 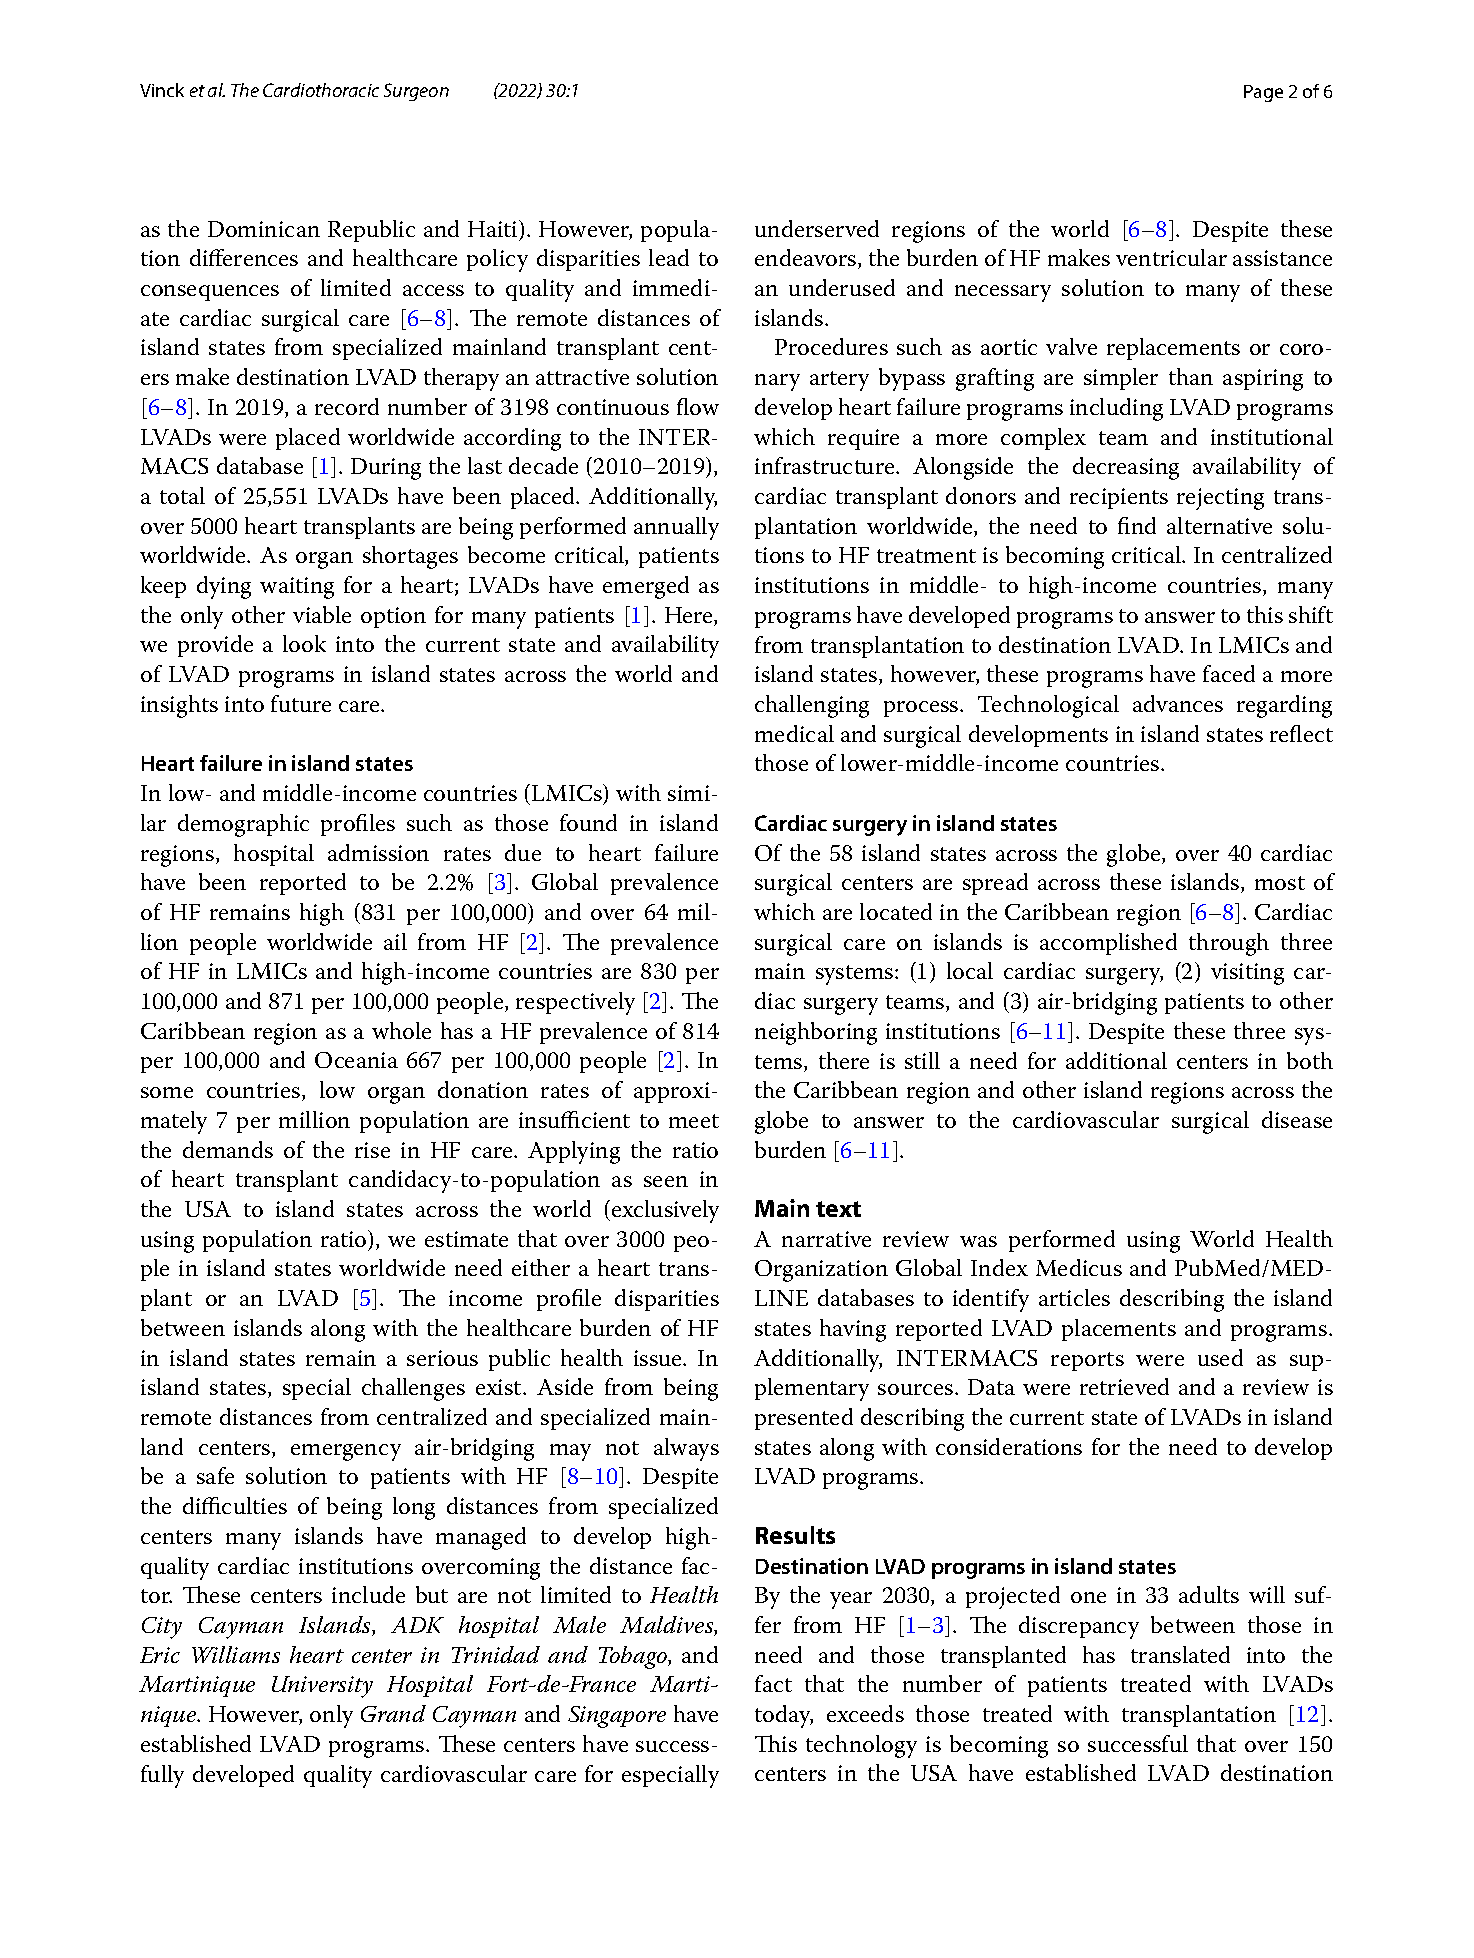 I want to click on demands, so click(x=228, y=1149).
